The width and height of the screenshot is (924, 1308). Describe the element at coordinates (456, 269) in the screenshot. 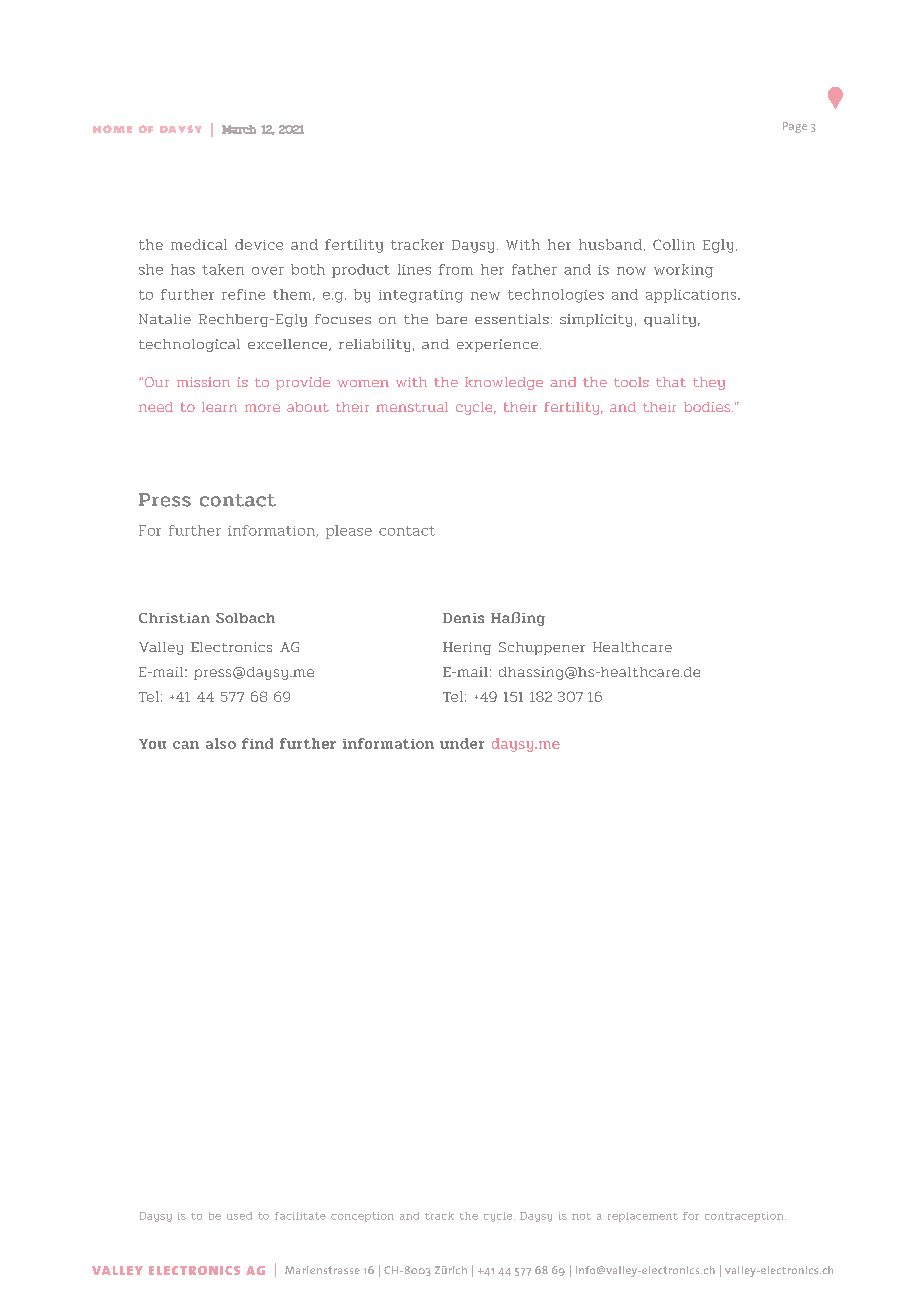

I see `from` at that location.
